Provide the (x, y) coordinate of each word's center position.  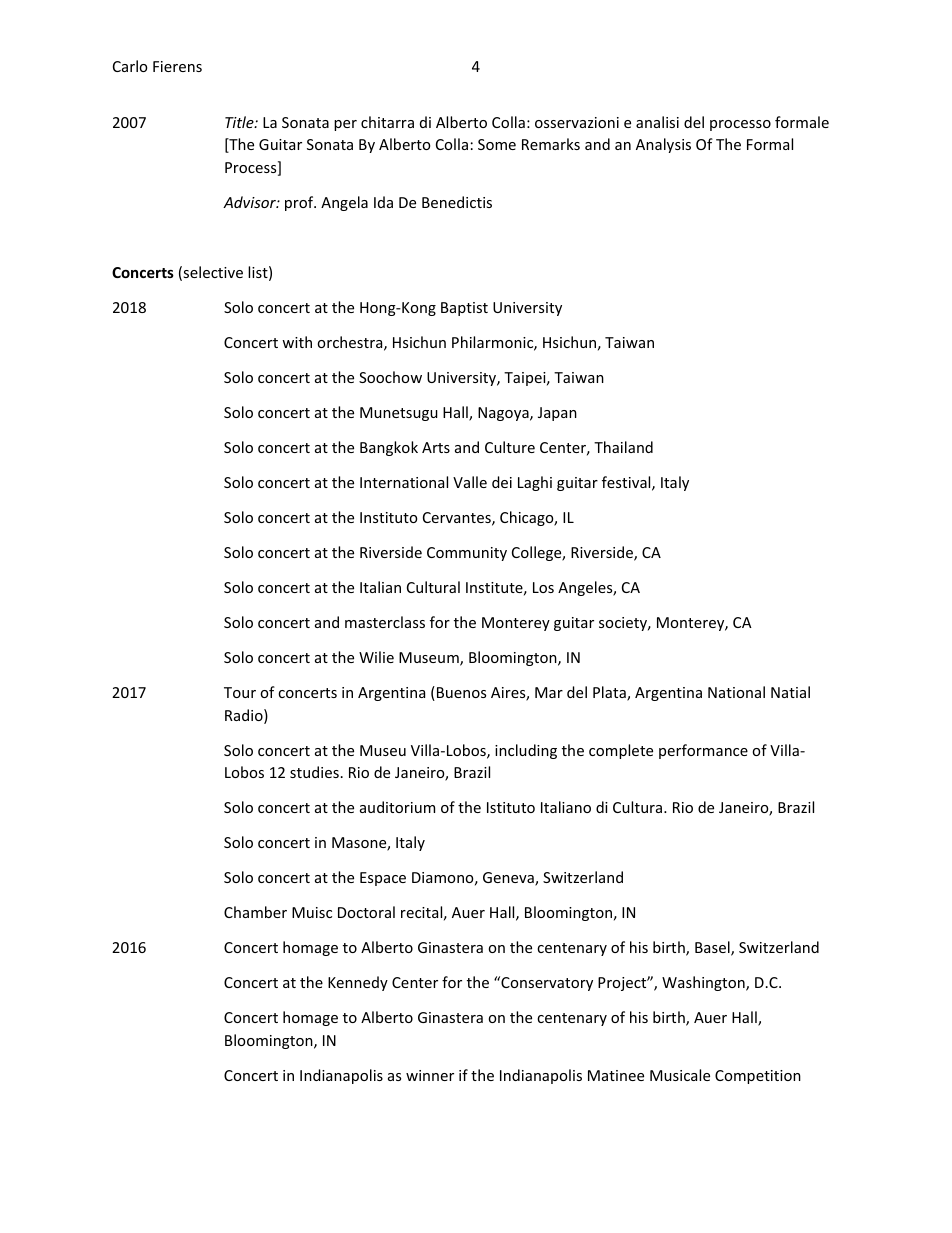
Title (240, 122)
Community (467, 554)
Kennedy (358, 983)
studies (314, 772)
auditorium (397, 807)
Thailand (623, 447)
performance (703, 751)
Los (543, 587)
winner (430, 1075)
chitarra (387, 122)
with (297, 342)
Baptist (464, 309)
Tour (240, 692)
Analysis (663, 145)
